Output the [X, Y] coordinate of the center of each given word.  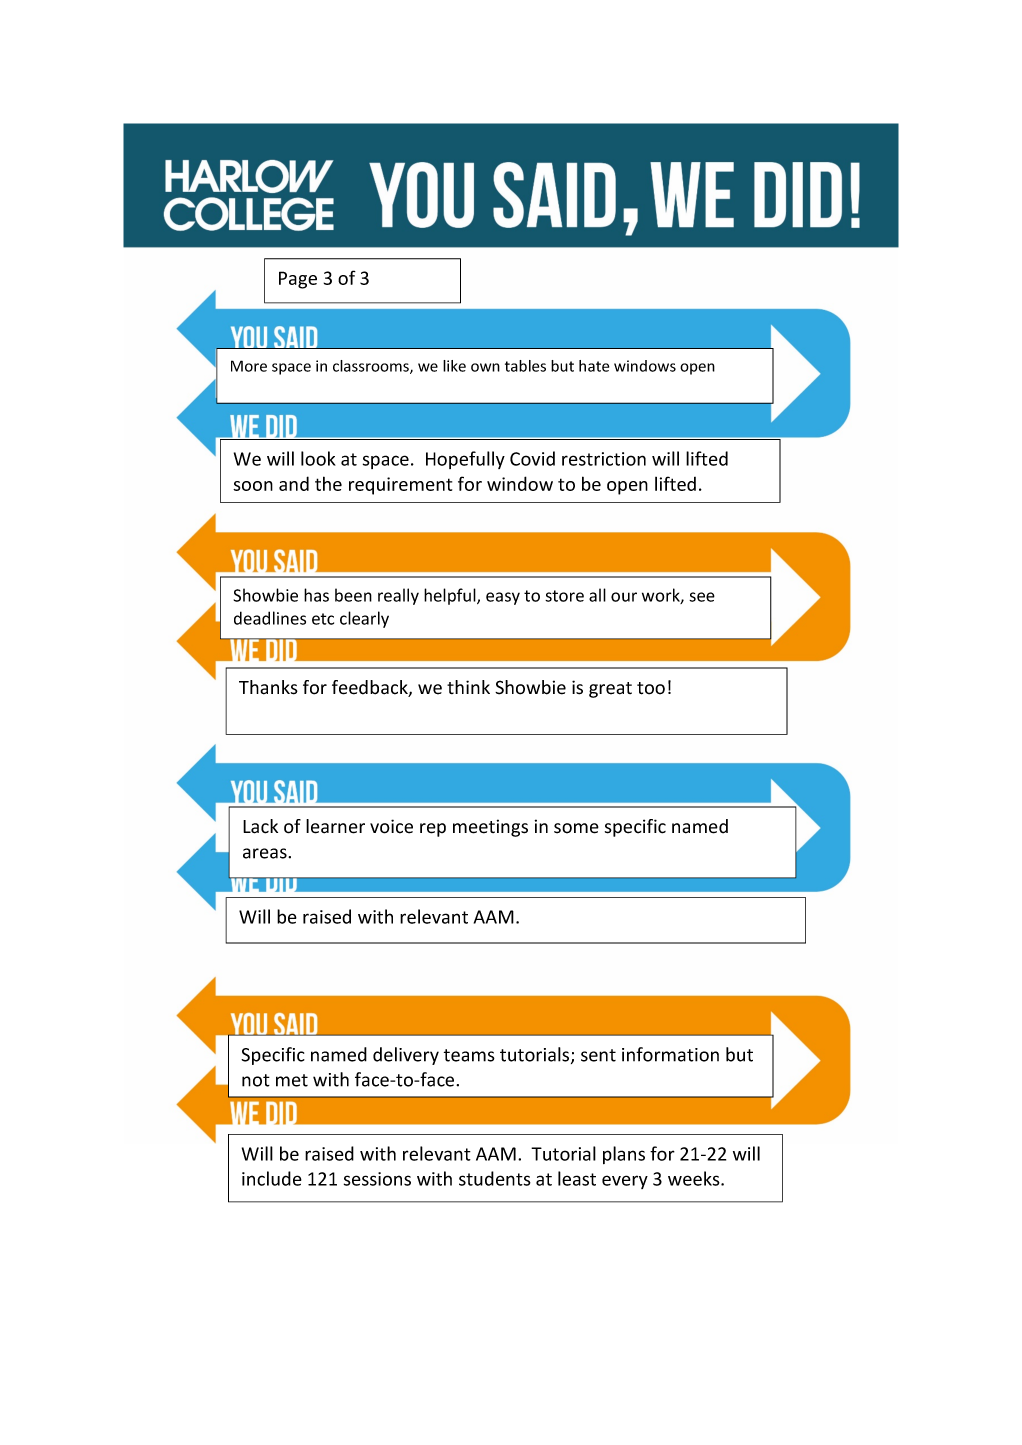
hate [594, 366]
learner [335, 826]
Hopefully [465, 460]
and [294, 483]
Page [298, 280]
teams [469, 1055]
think [468, 687]
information [670, 1054]
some [576, 828]
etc [323, 619]
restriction [604, 459]
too [651, 688]
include [272, 1178]
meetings [490, 828]
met [292, 1080]
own [485, 367]
